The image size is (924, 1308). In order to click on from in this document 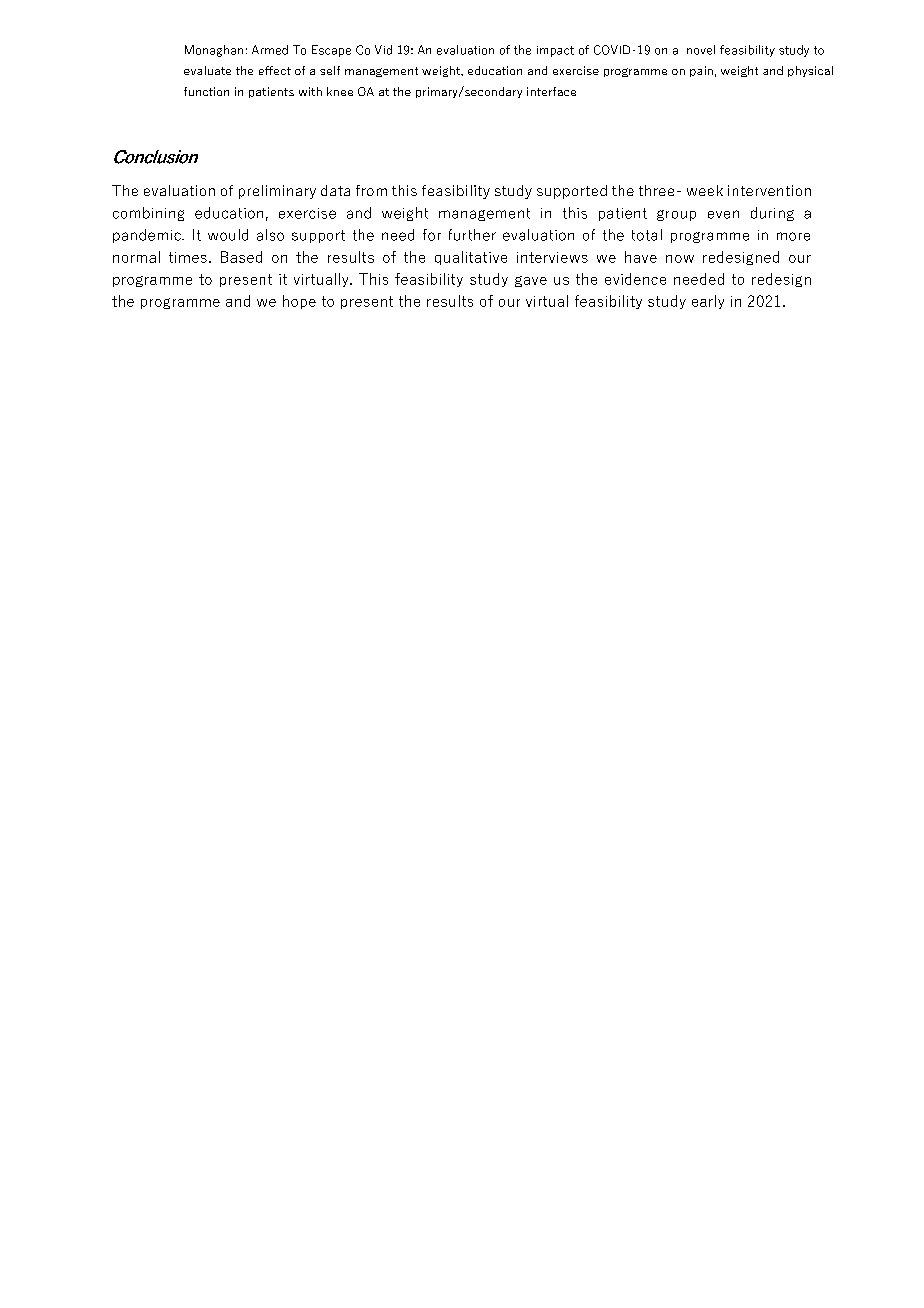, I will do `click(371, 190)`.
